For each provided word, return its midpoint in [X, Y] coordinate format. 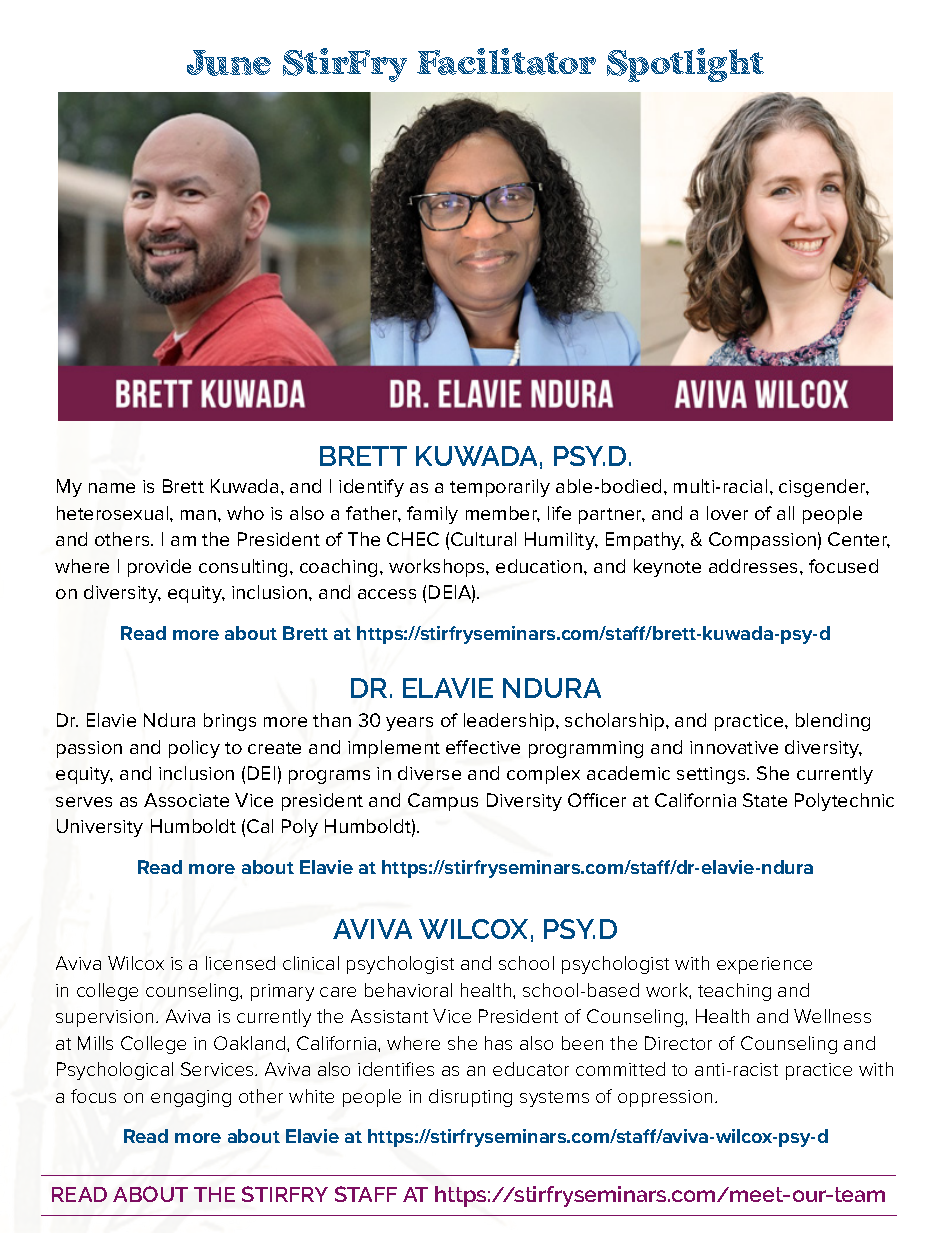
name [112, 488]
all [785, 513]
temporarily [500, 488]
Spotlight [685, 65]
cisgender [824, 488]
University [100, 828]
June [229, 63]
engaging [191, 1098]
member [503, 514]
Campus [443, 802]
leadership [510, 722]
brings [230, 722]
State [765, 800]
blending [833, 722]
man [198, 515]
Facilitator [506, 61]
